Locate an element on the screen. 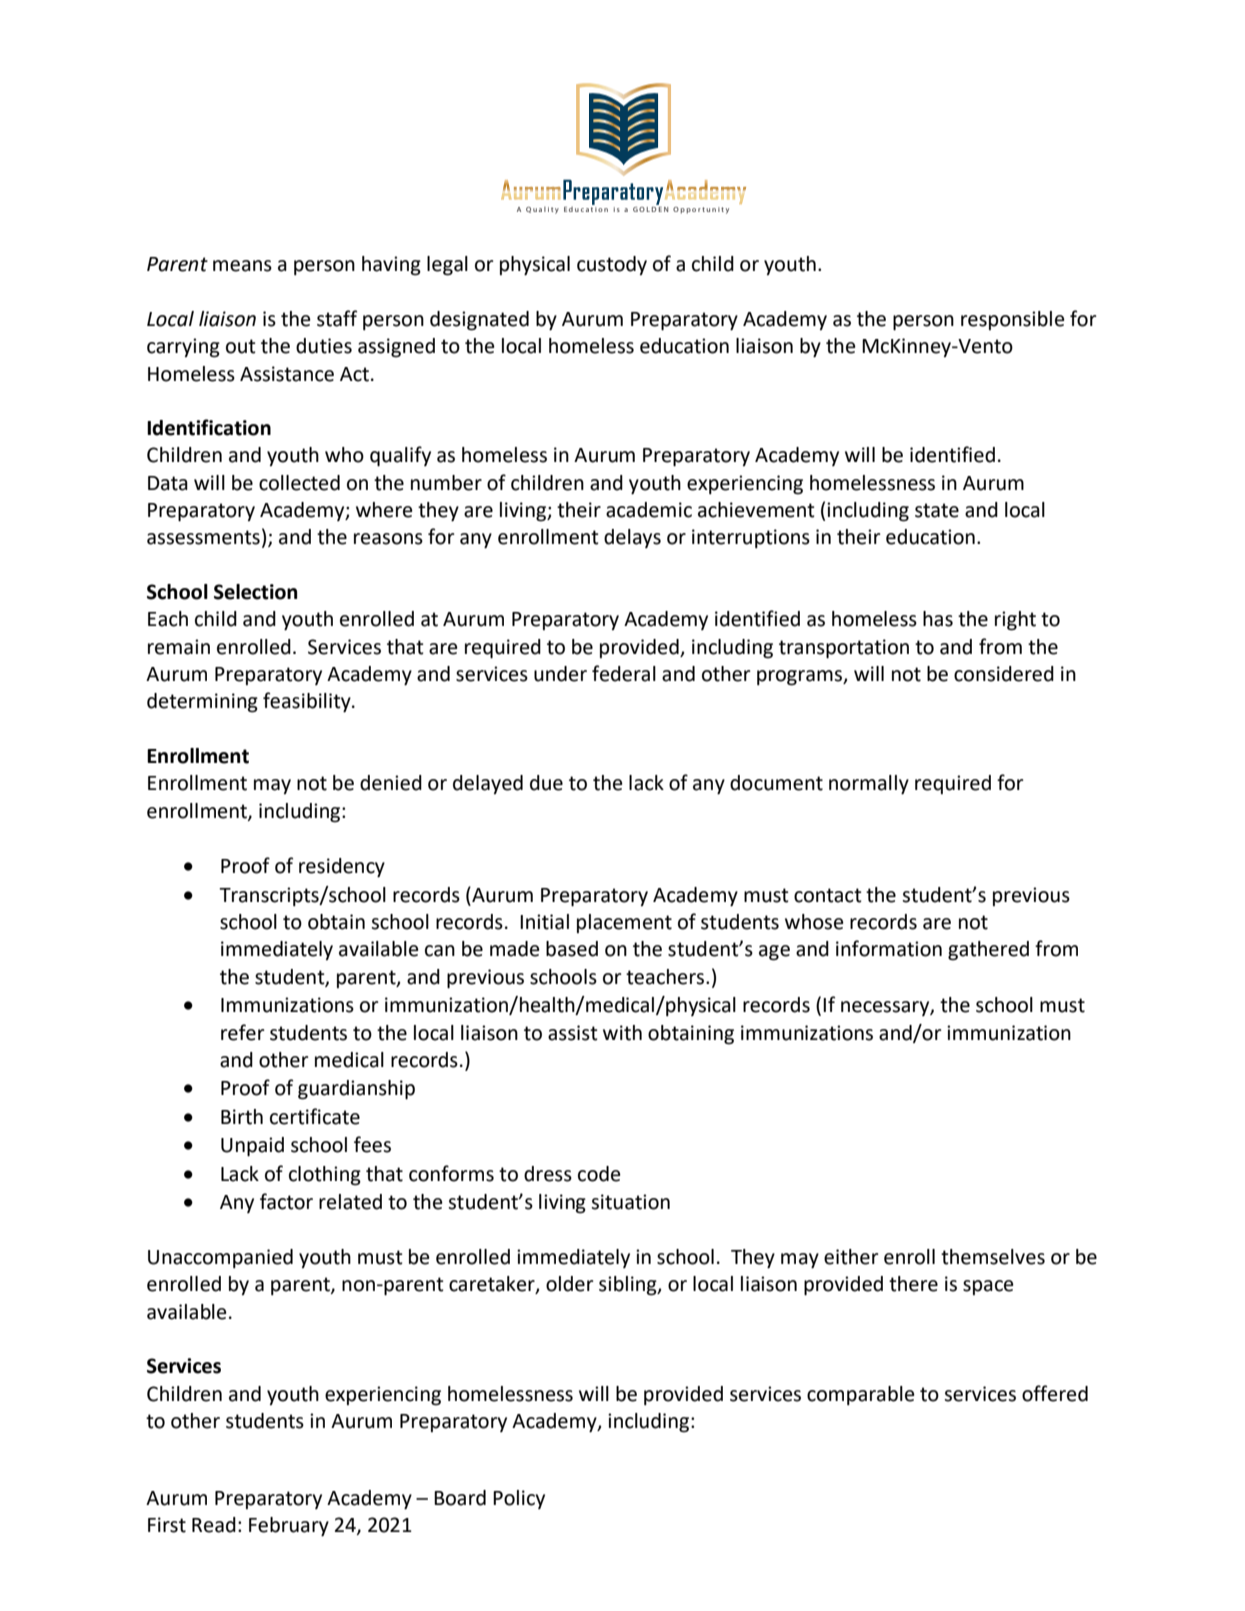 The image size is (1245, 1611). February is located at coordinates (289, 1527).
